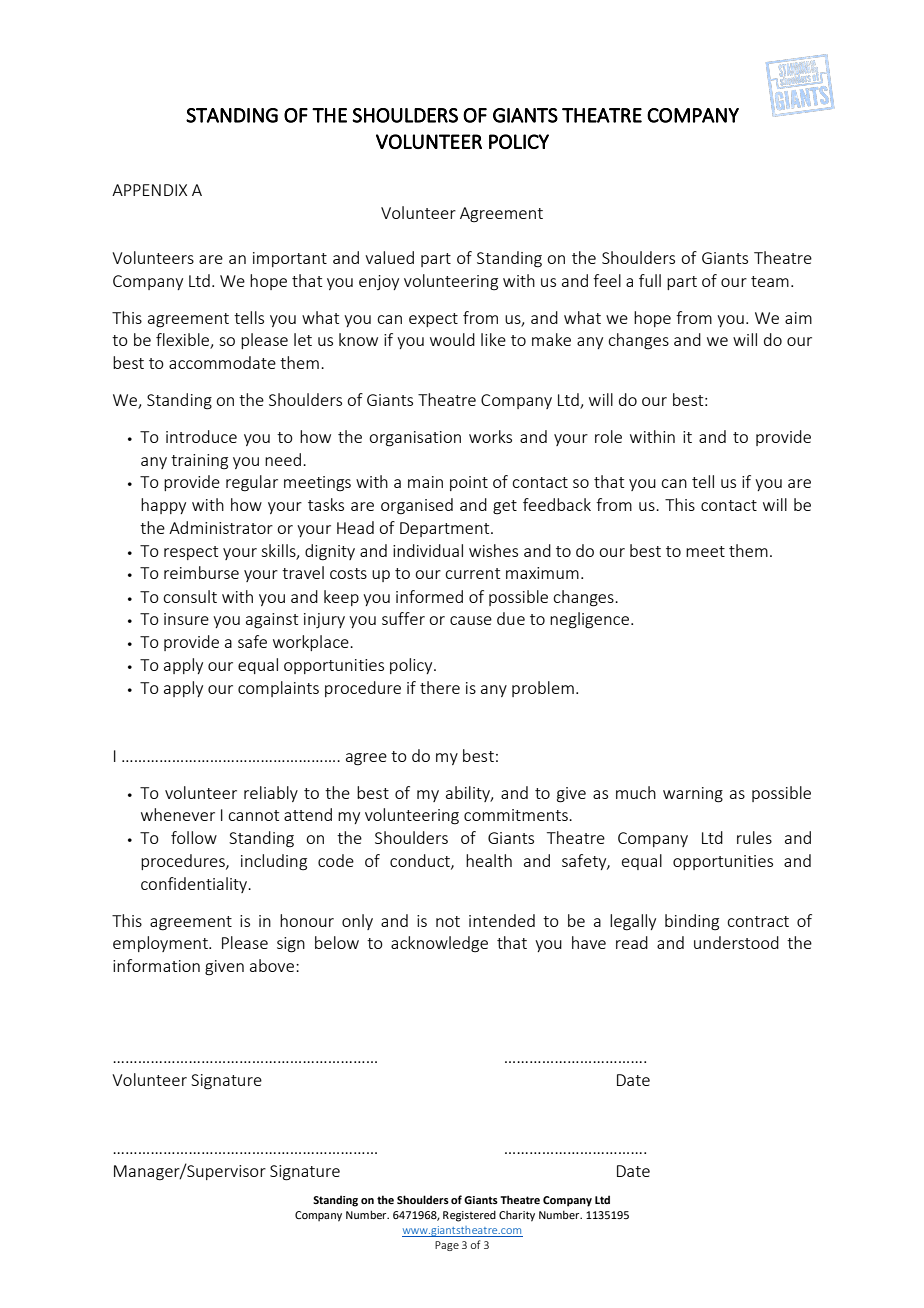 This page has height=1308, width=924. Describe the element at coordinates (517, 815) in the page. I see `commitments` at that location.
